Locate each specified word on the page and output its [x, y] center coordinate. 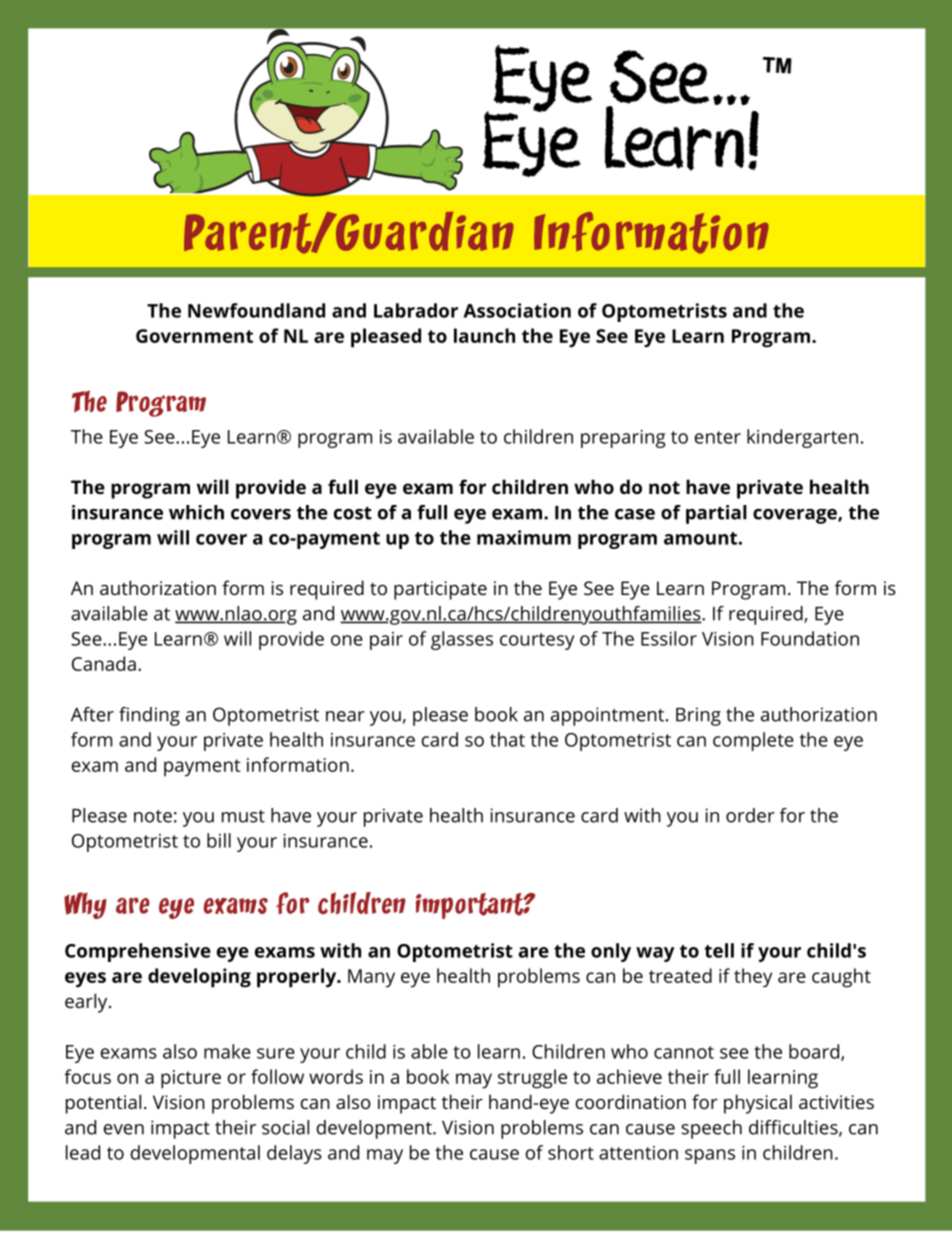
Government [194, 336]
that [507, 739]
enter [718, 437]
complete [753, 741]
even [124, 1129]
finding [149, 716]
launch [484, 335]
